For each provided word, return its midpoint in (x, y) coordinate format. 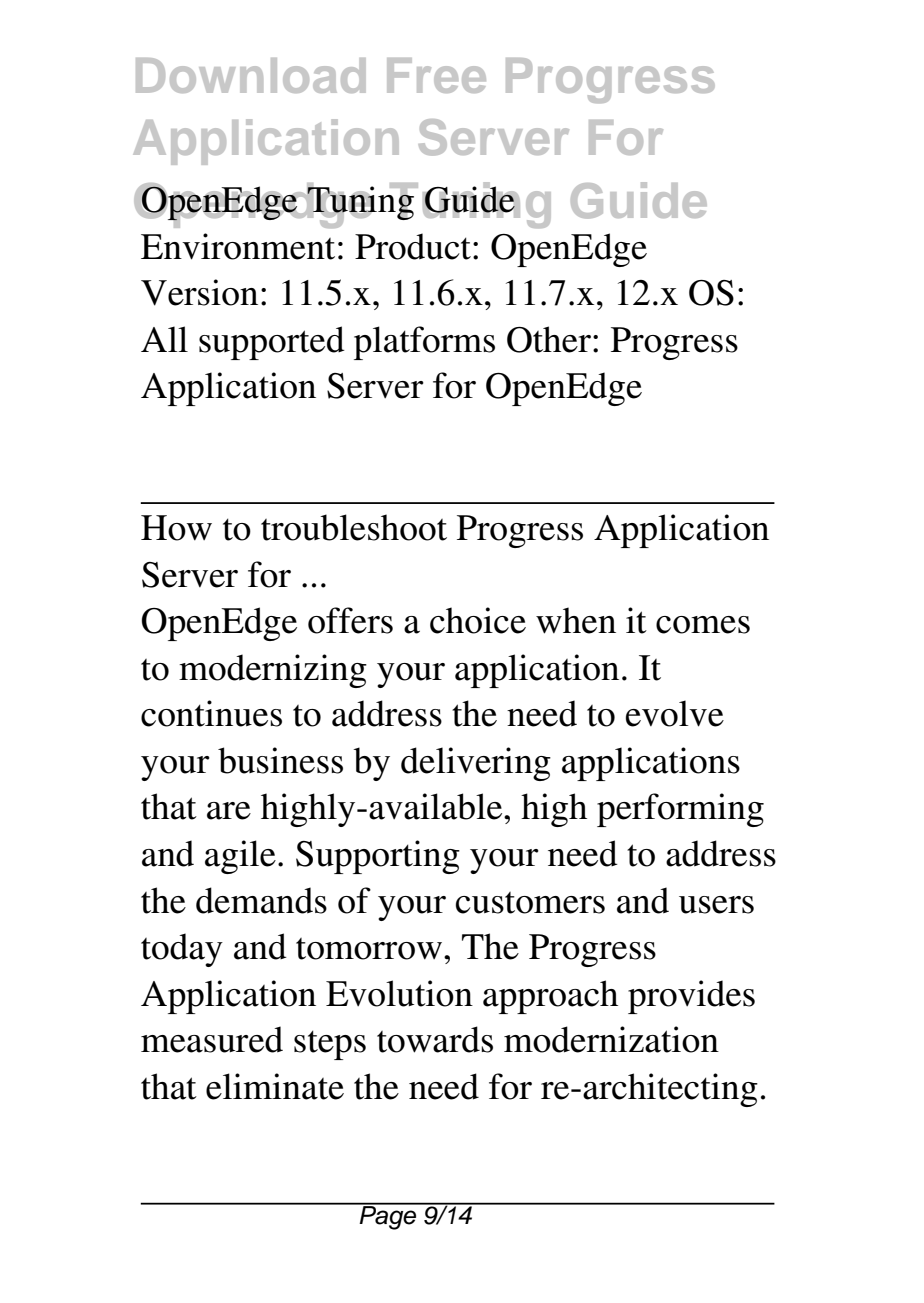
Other (549, 339)
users (716, 905)
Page (388, 1216)
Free (436, 75)
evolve (675, 713)
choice (478, 620)
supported (272, 343)
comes (703, 625)
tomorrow (369, 949)
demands (261, 900)
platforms (424, 343)
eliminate (275, 1086)
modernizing (273, 671)
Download (251, 75)
